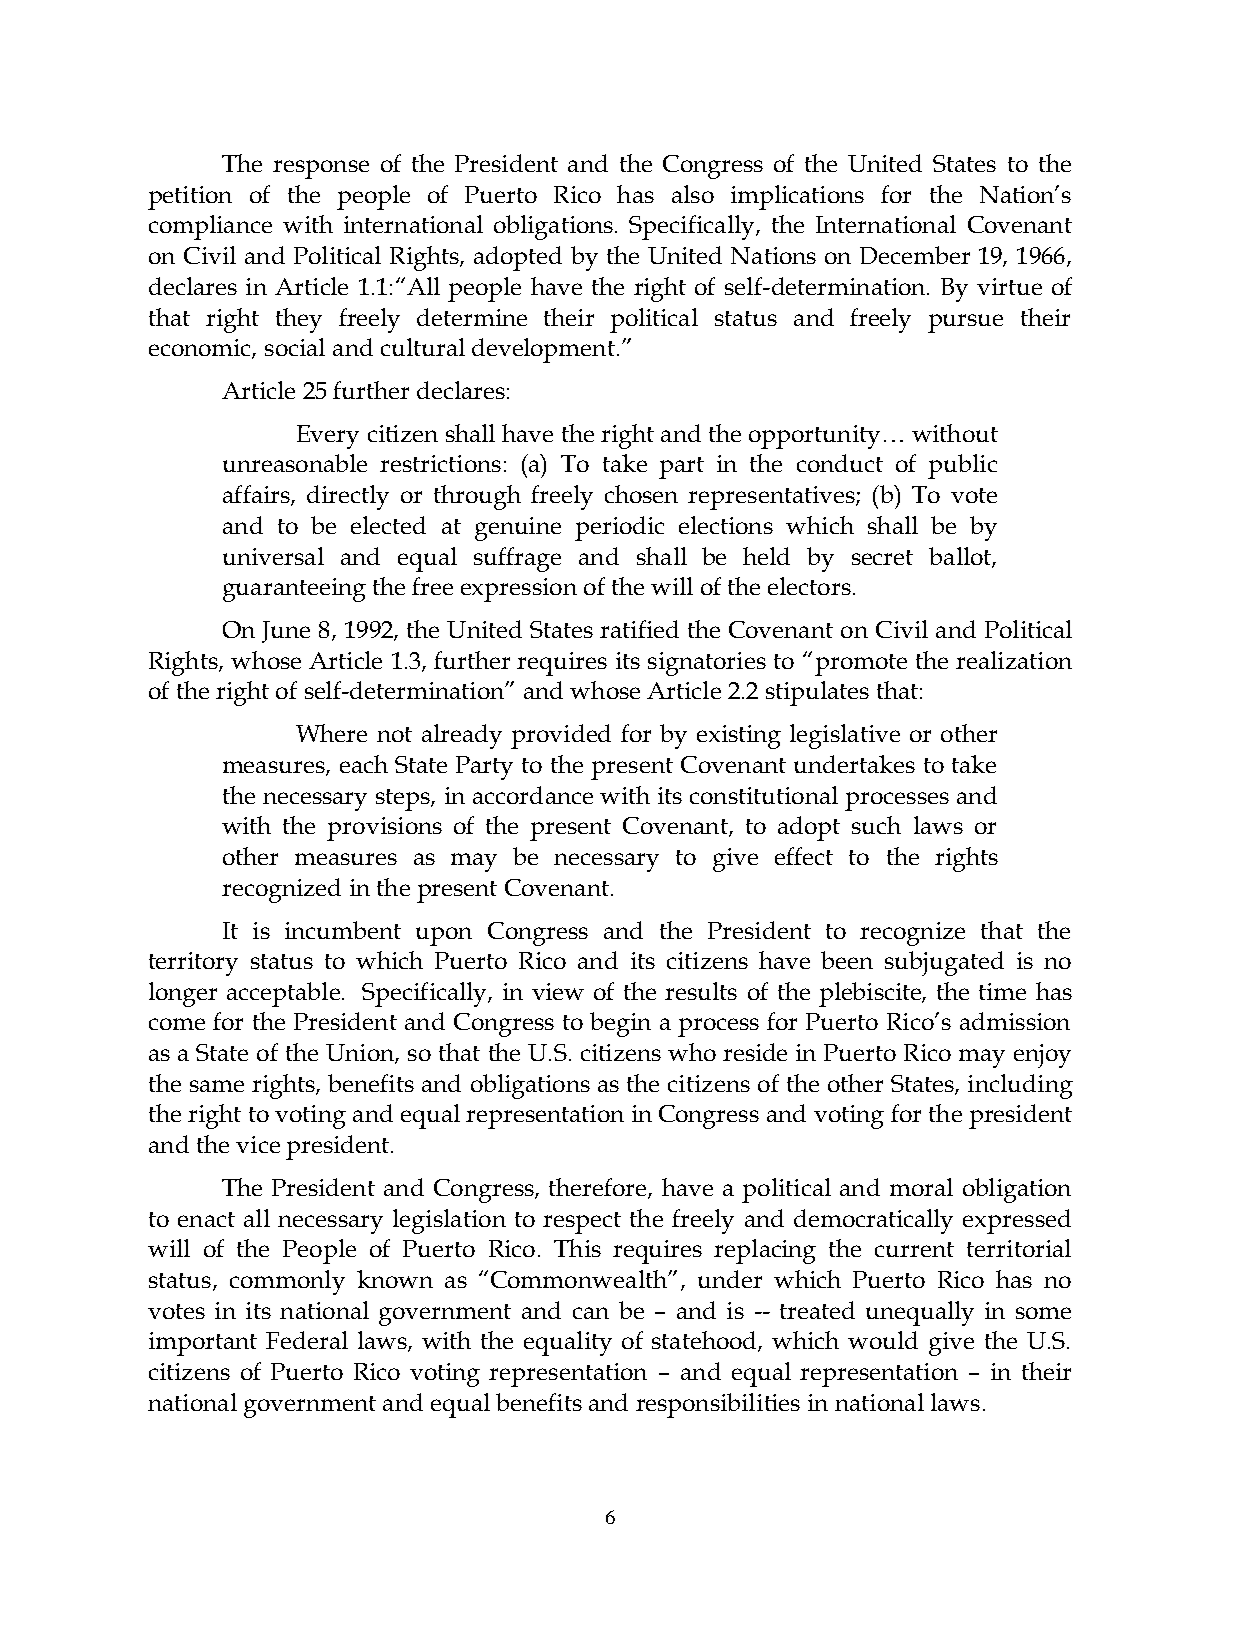 The image size is (1257, 1627). What do you see at coordinates (307, 1340) in the screenshot?
I see `Federal` at bounding box center [307, 1340].
